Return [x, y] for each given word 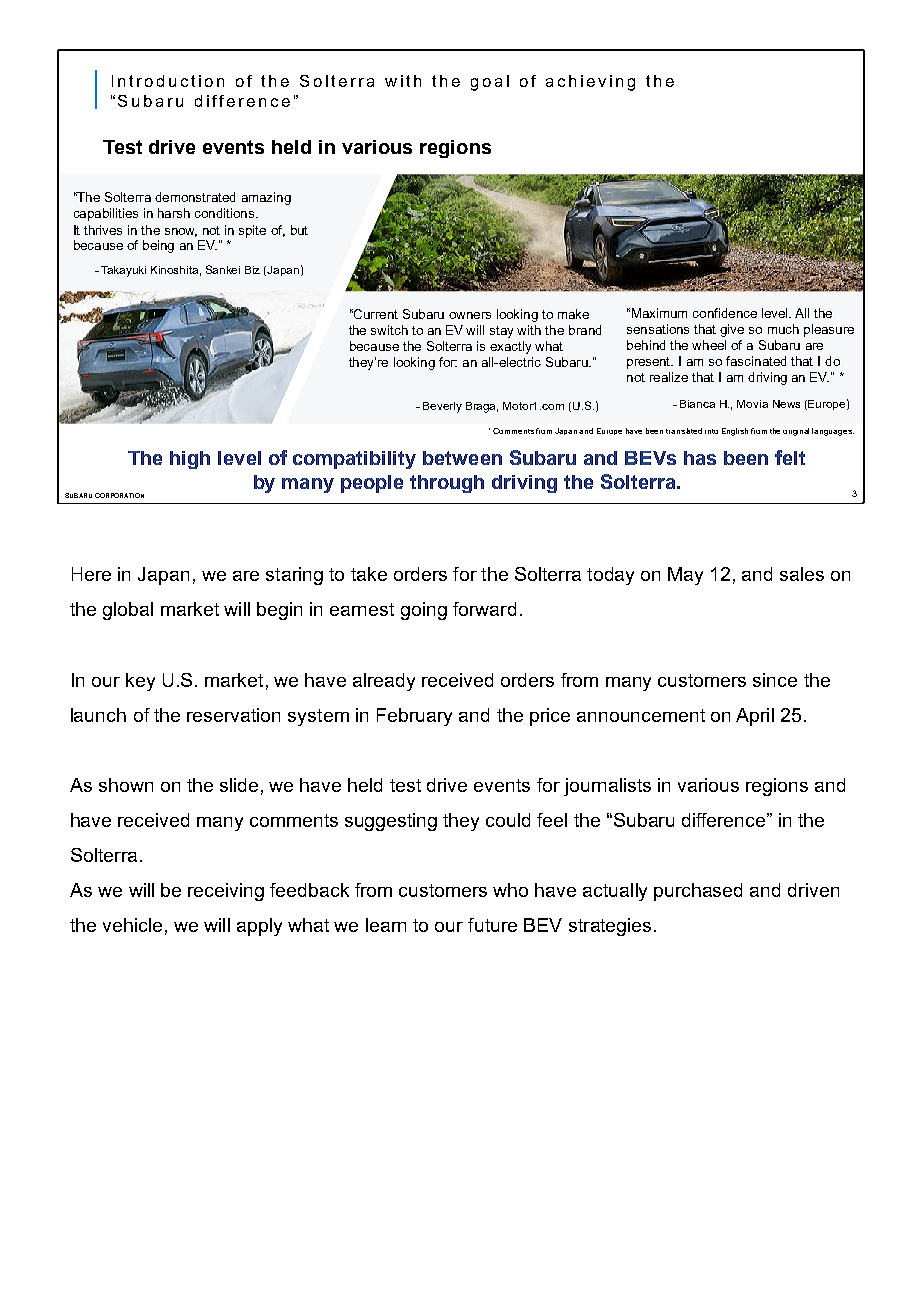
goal [490, 83]
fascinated [756, 361]
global [128, 611]
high [190, 460]
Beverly [442, 407]
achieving [590, 83]
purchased [698, 892]
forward [484, 609]
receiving [226, 892]
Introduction [168, 81]
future [492, 925]
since [775, 680]
